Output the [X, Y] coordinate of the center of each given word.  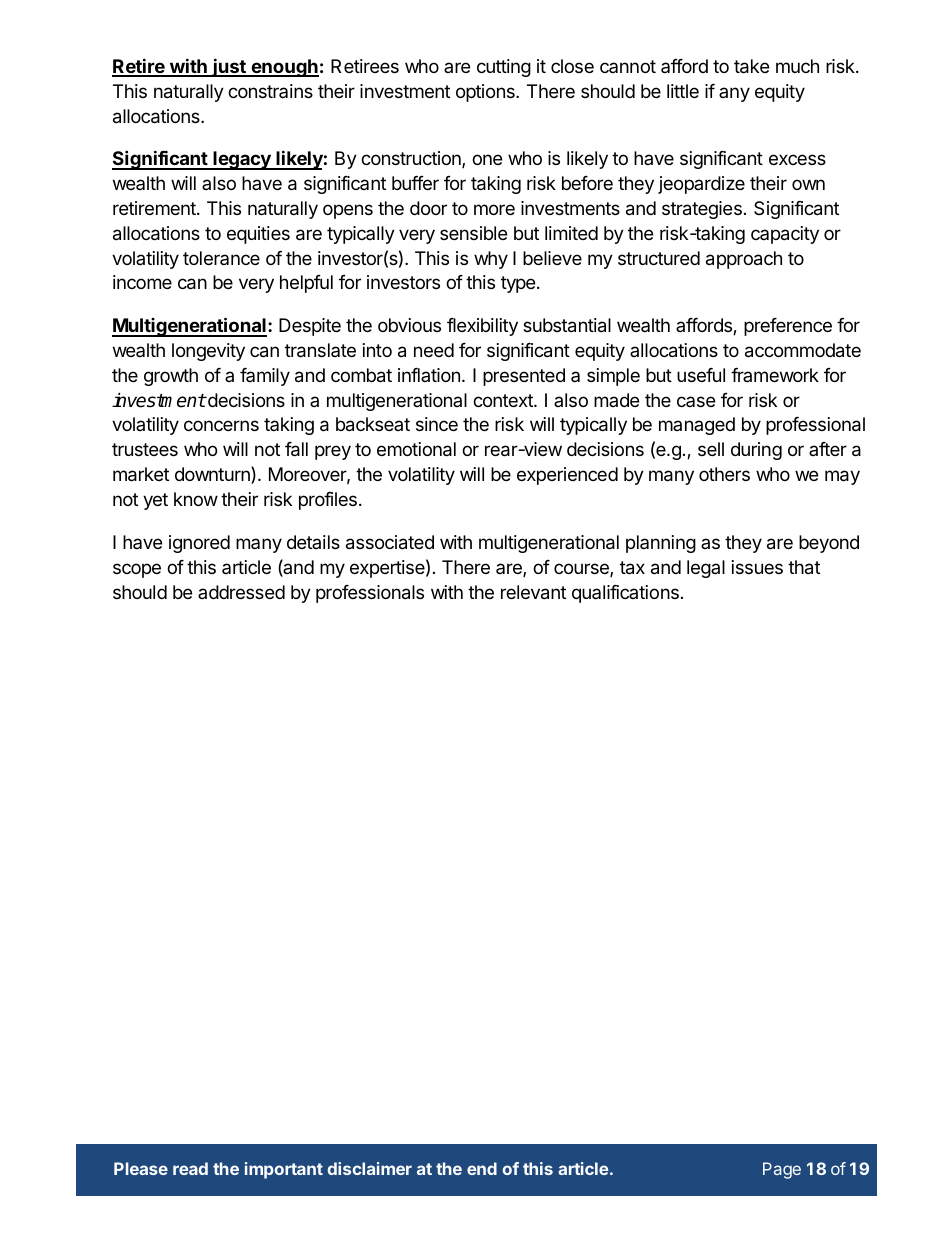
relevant [533, 592]
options [486, 93]
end [482, 1168]
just [229, 67]
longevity [208, 352]
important [284, 1170]
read [190, 1168]
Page [782, 1170]
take [751, 66]
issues [757, 567]
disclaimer [369, 1168]
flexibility [482, 327]
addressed [241, 592]
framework [775, 375]
